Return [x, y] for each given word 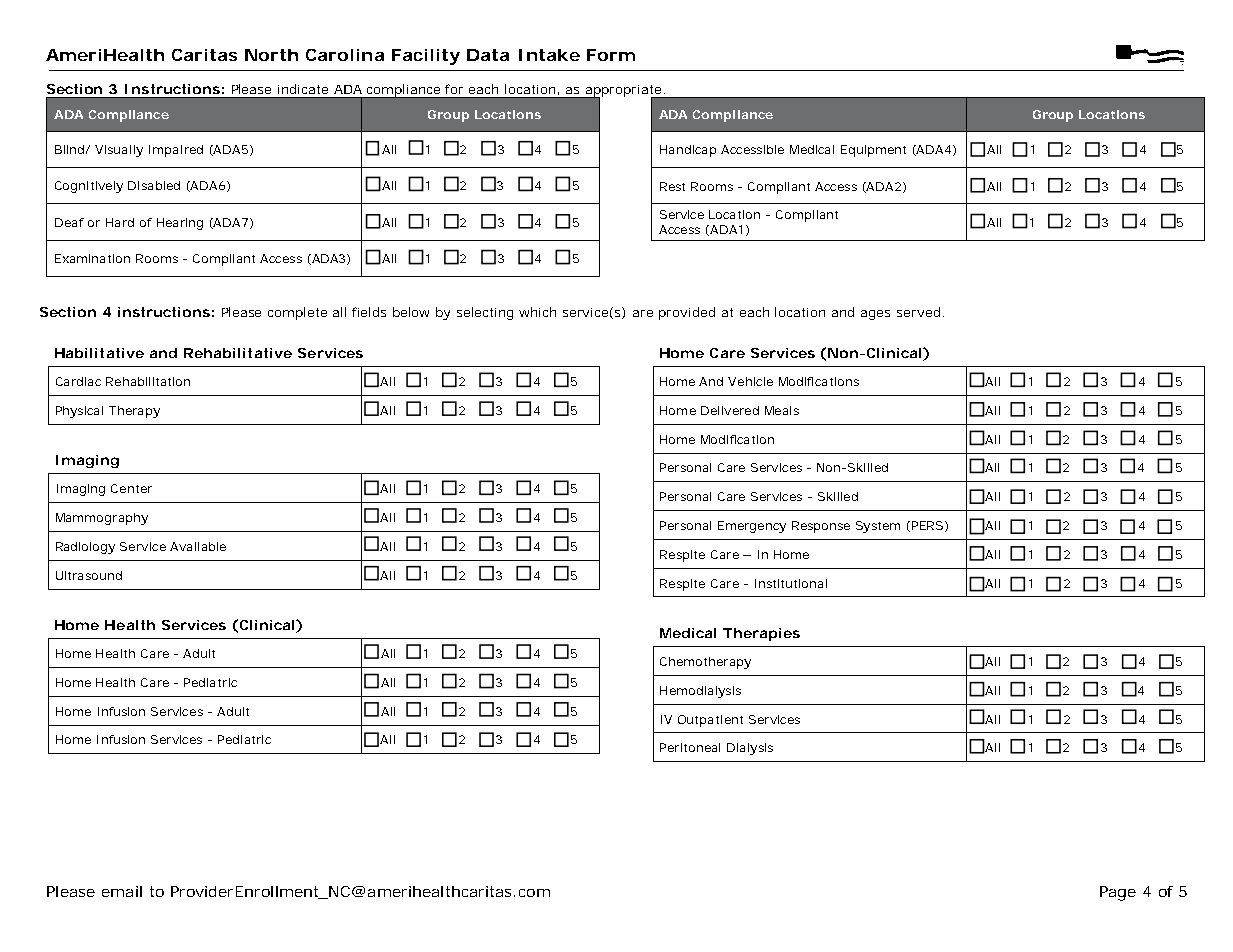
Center [131, 488]
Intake [549, 55]
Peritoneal [690, 747]
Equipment [873, 151]
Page [1118, 893]
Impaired [176, 151]
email [122, 891]
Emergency [752, 527]
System [878, 527]
